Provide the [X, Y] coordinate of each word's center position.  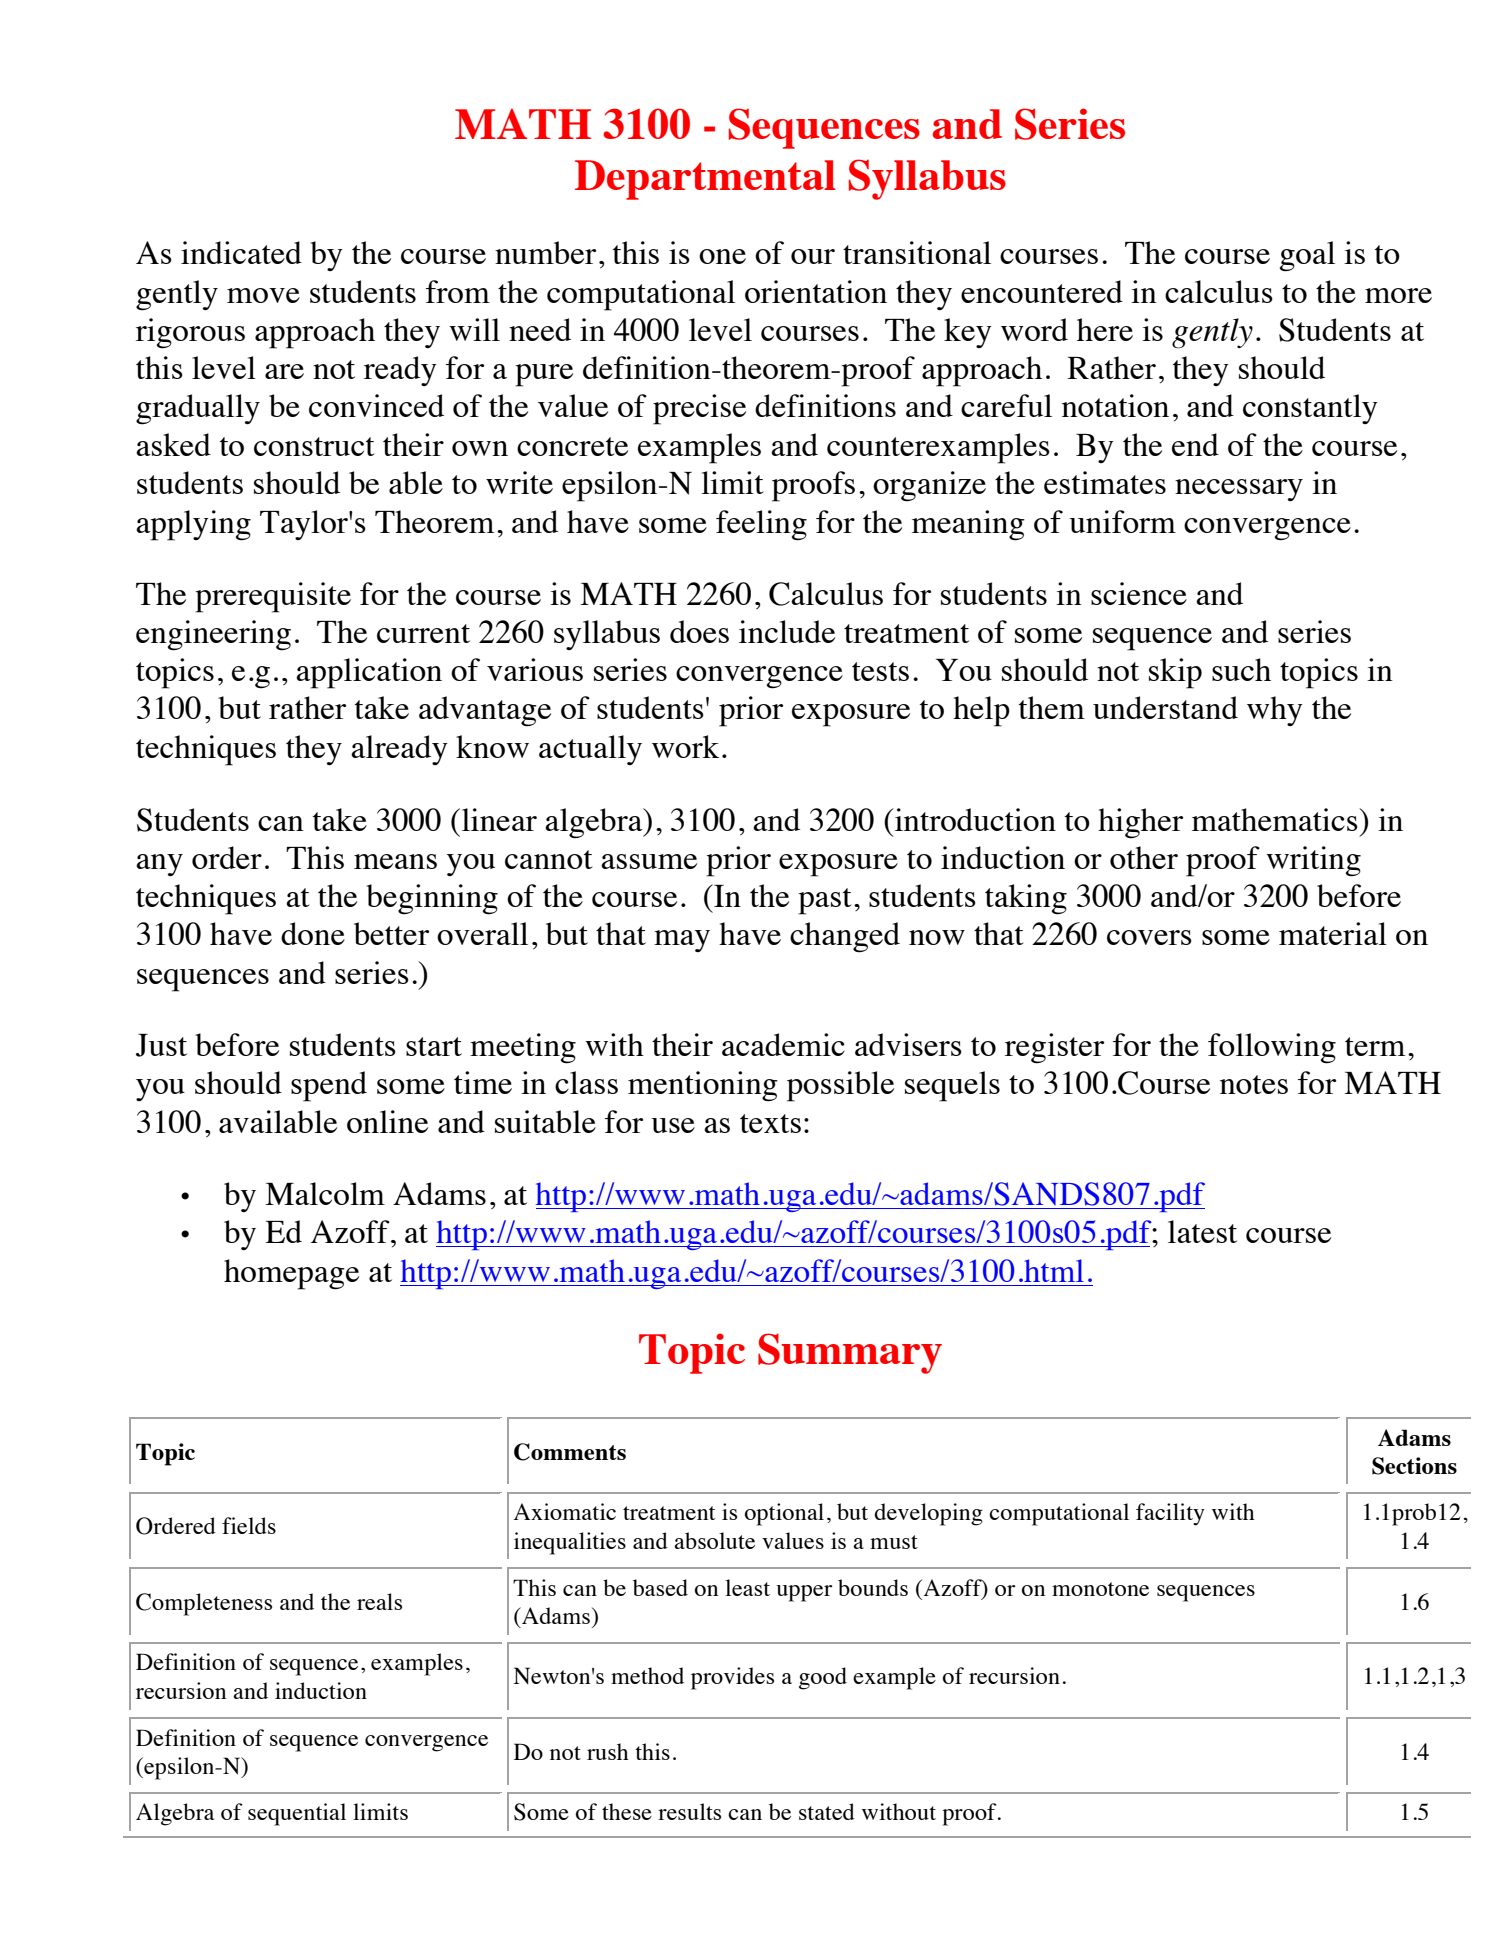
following [1272, 1048]
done [313, 933]
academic [783, 1044]
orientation [816, 291]
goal [1307, 256]
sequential [297, 1814]
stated [827, 1811]
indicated [241, 252]
